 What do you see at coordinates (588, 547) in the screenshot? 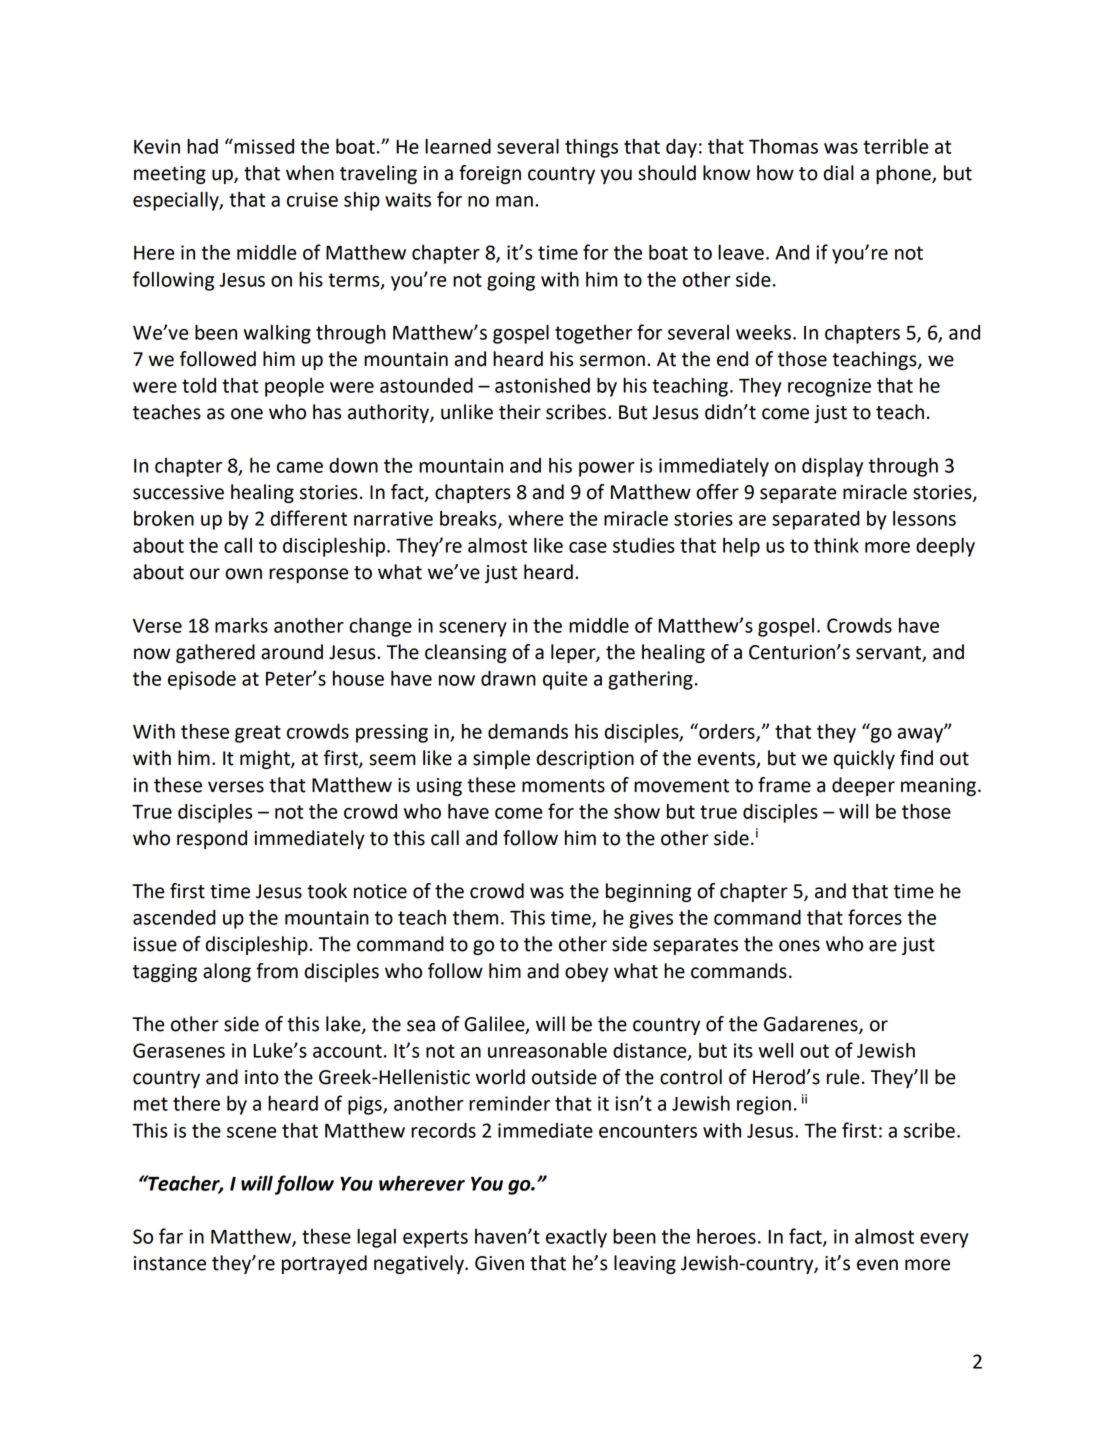
I see `case` at bounding box center [588, 547].
